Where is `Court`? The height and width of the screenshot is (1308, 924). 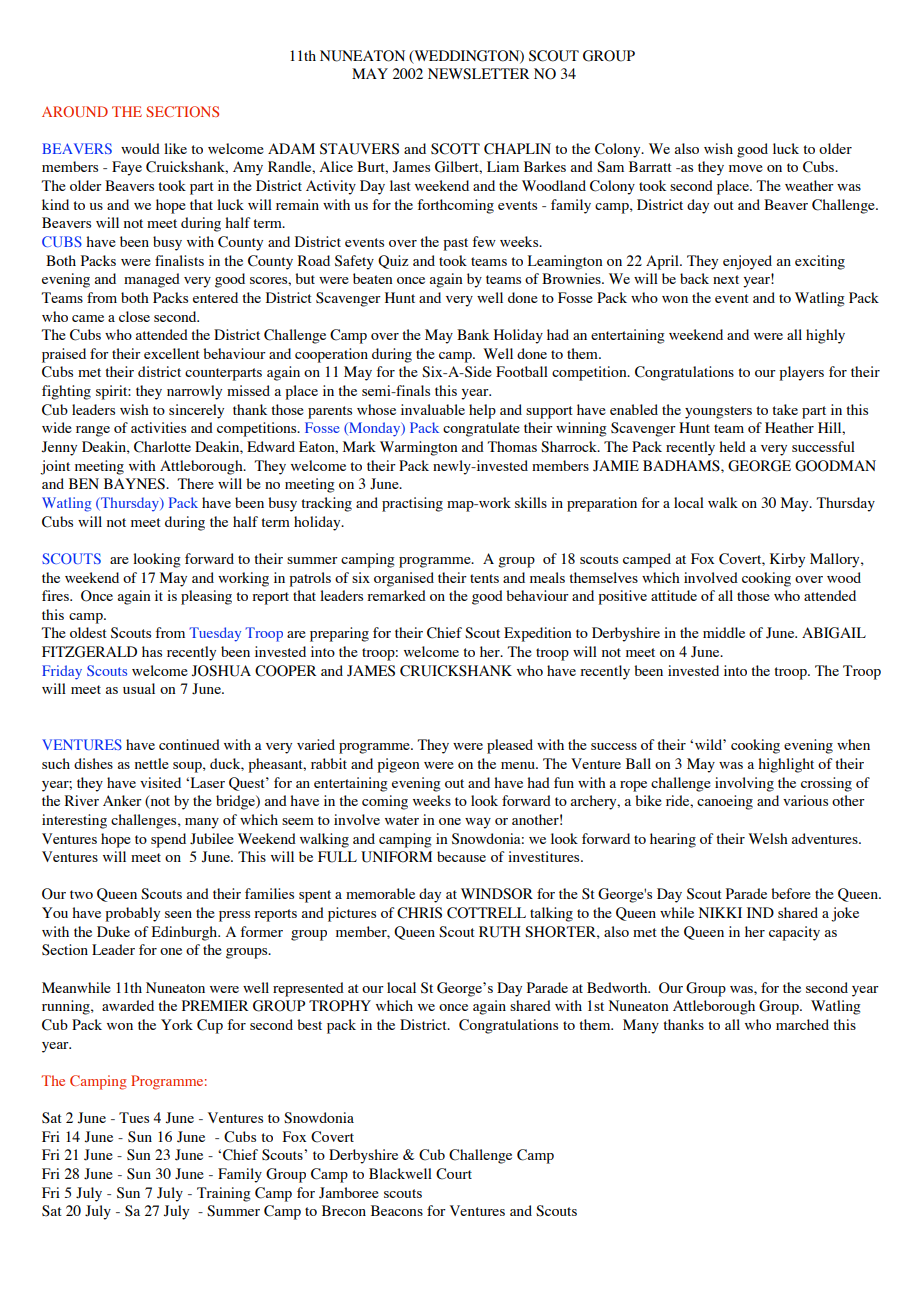
Court is located at coordinates (454, 1174).
